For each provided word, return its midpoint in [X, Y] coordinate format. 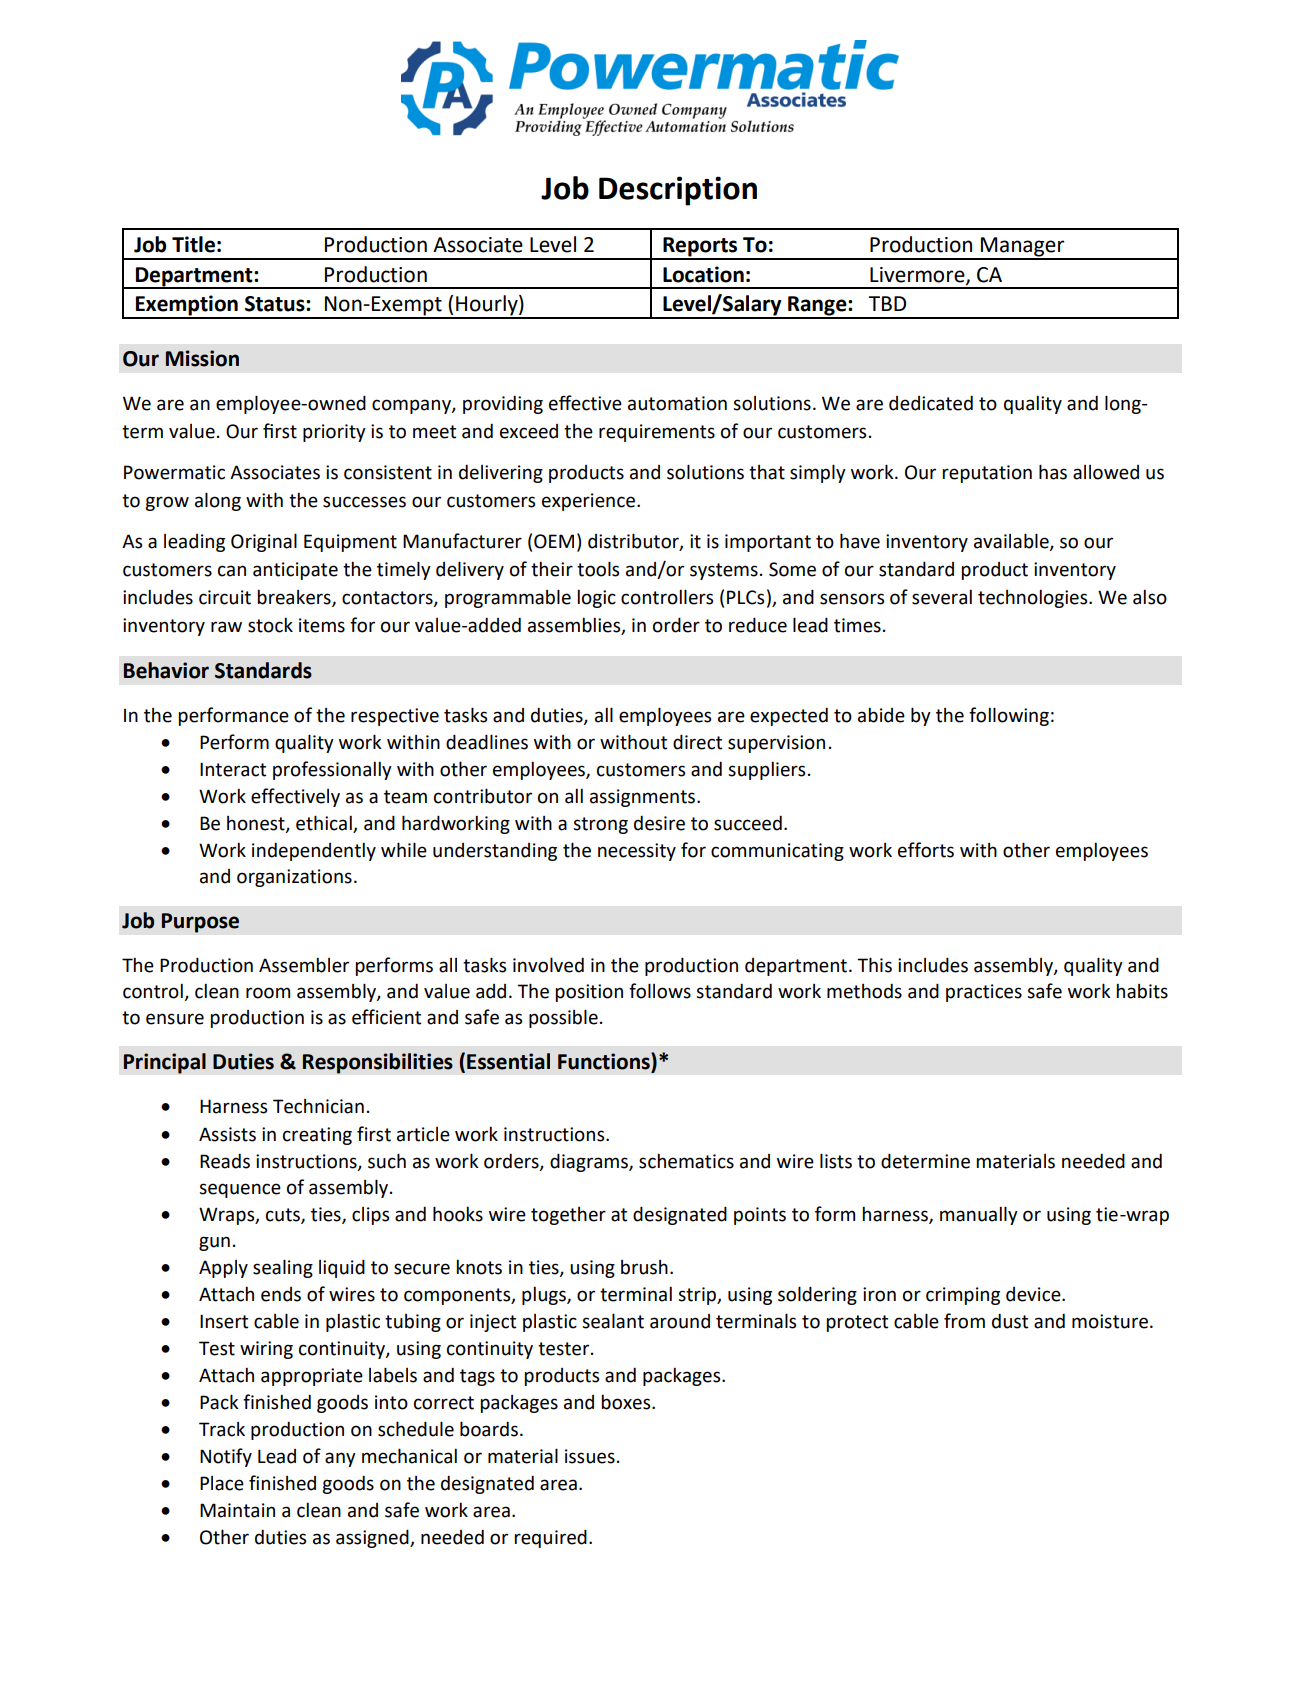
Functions [605, 1061]
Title [193, 244]
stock [270, 625]
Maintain [237, 1510]
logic [596, 598]
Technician [318, 1106]
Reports [700, 248]
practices [984, 993]
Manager [1023, 248]
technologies [1034, 598]
